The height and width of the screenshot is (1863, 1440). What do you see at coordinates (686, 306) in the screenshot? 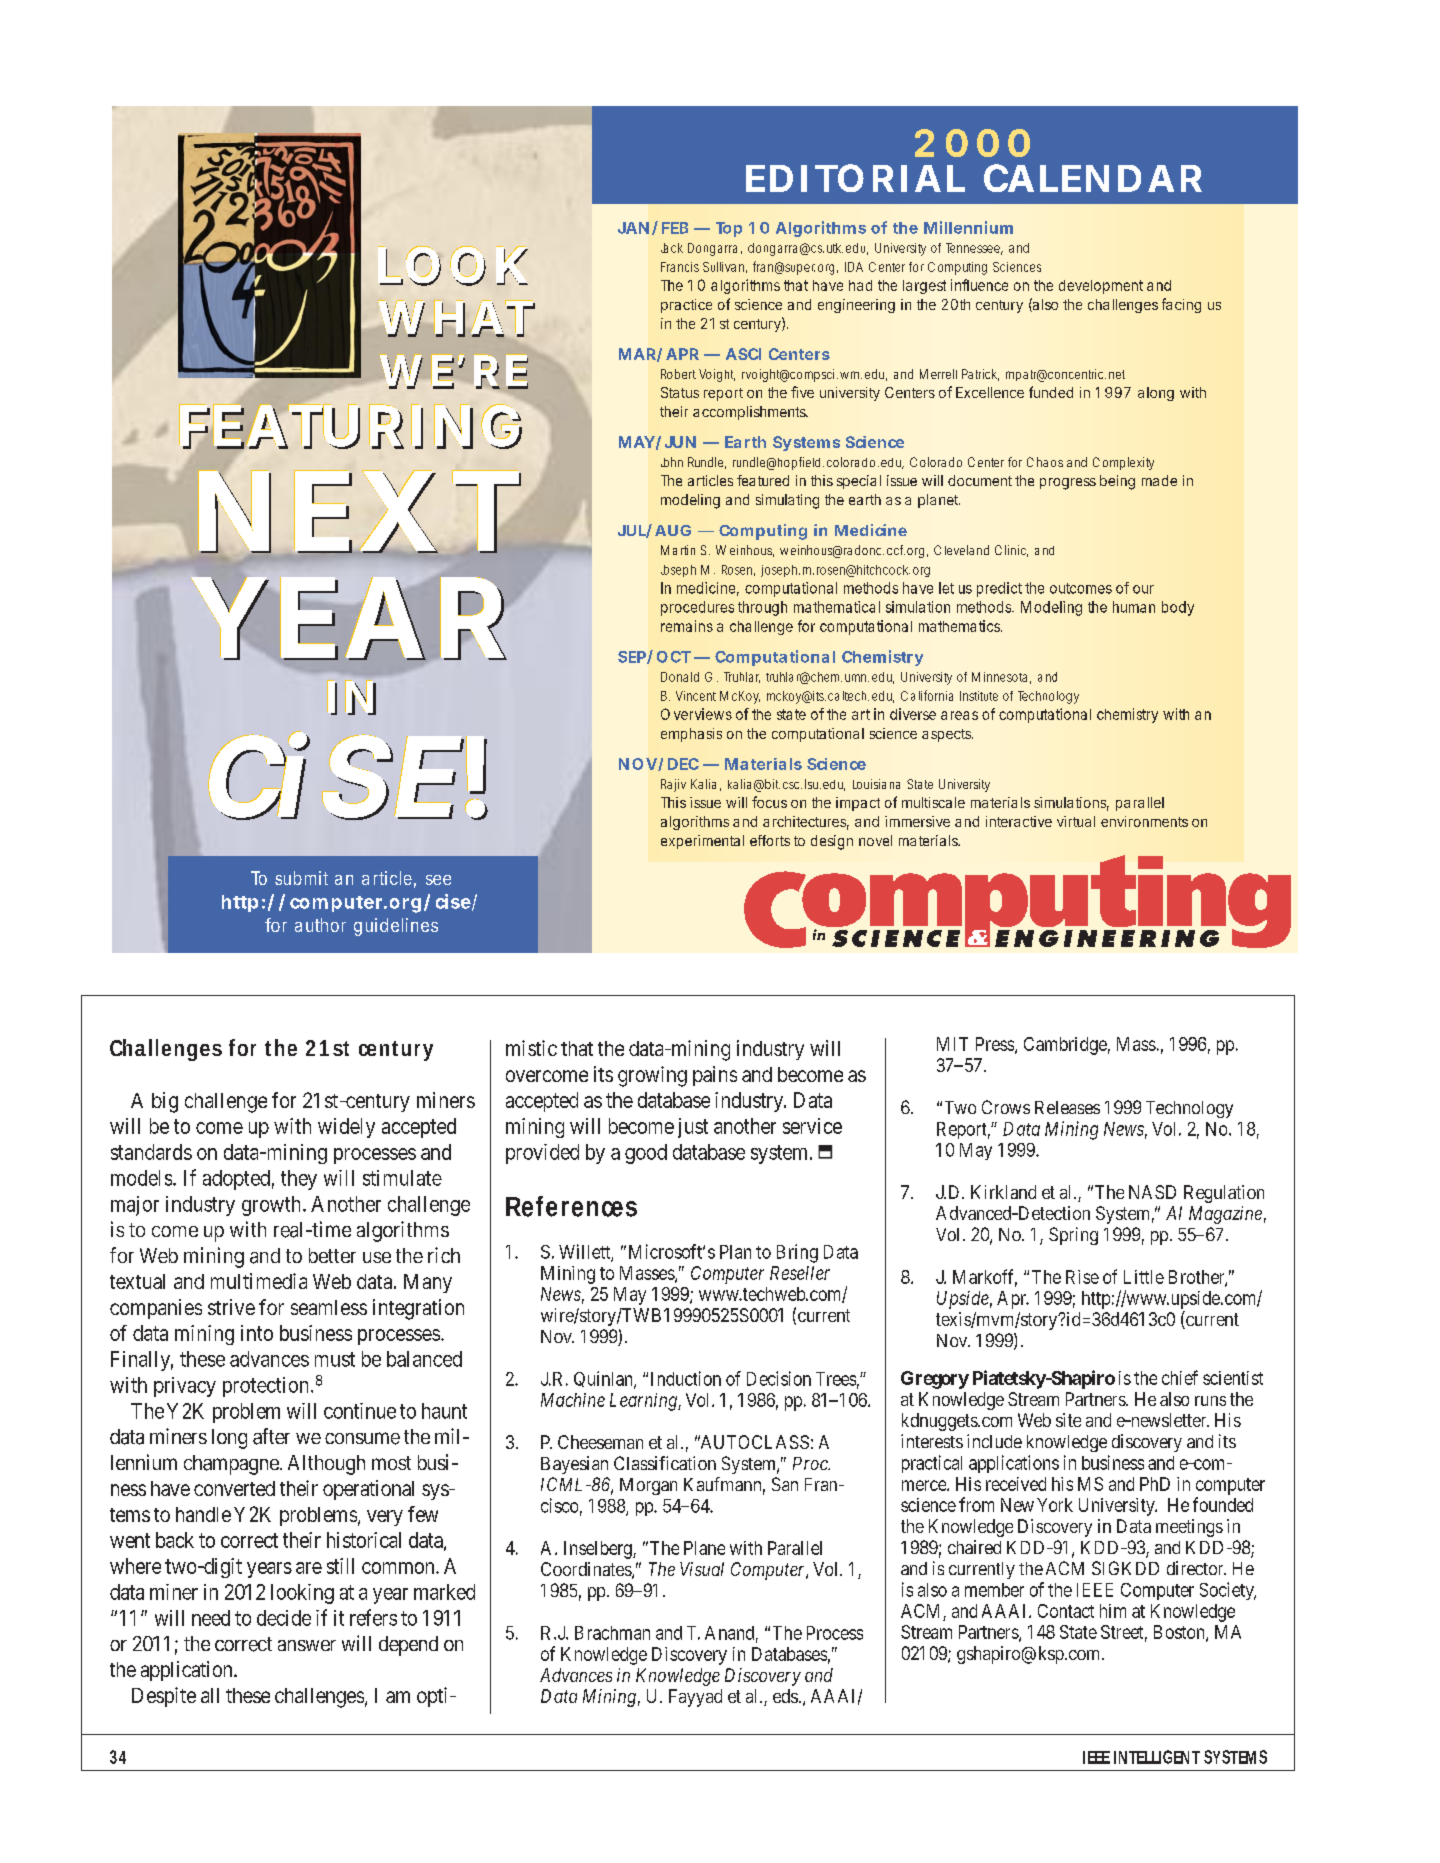
I see `practice` at bounding box center [686, 306].
